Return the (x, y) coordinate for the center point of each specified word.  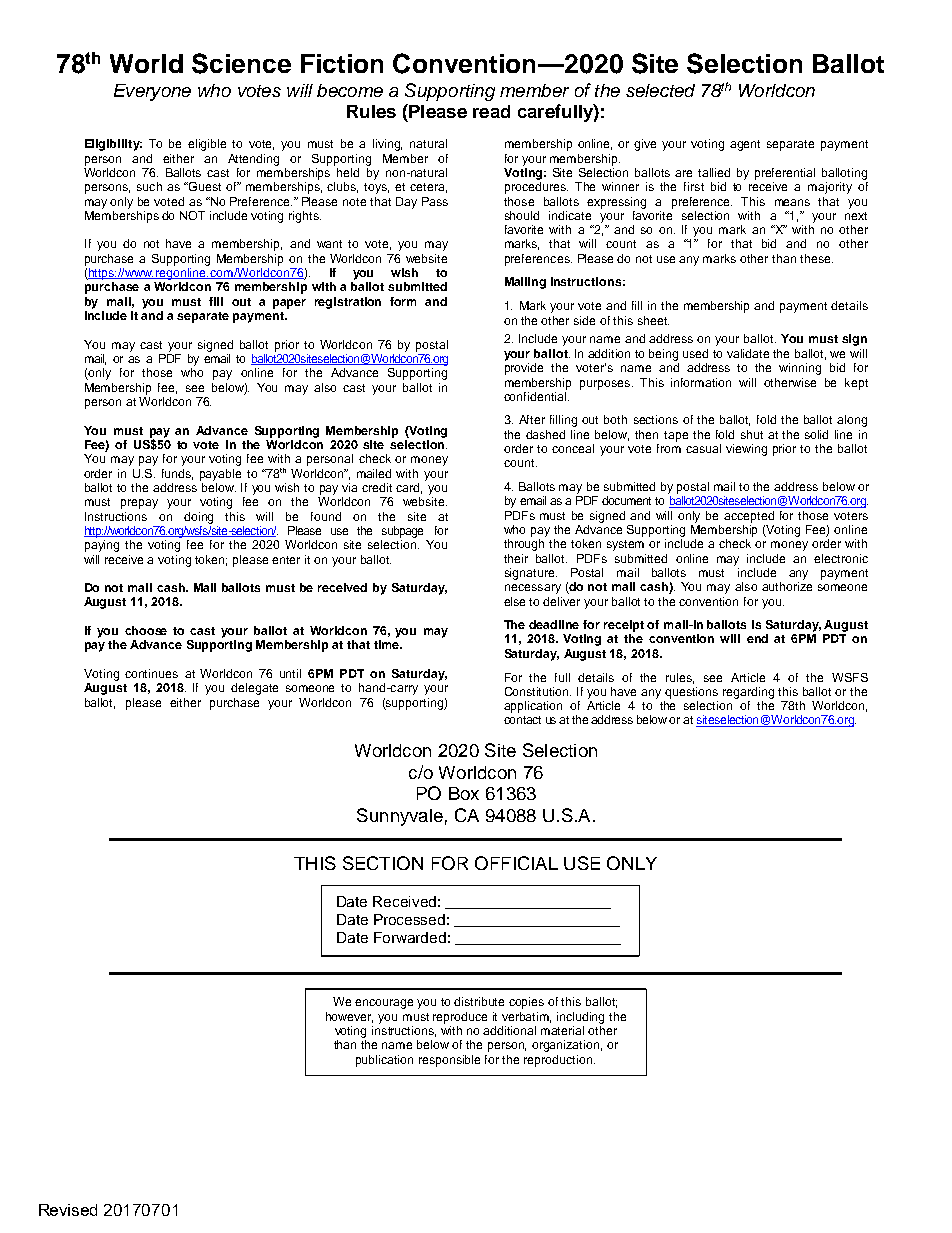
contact (522, 720)
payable (220, 475)
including (580, 1018)
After (532, 419)
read (491, 111)
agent (745, 145)
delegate (254, 689)
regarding (748, 693)
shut (752, 434)
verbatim (526, 1017)
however (349, 1017)
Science (241, 63)
